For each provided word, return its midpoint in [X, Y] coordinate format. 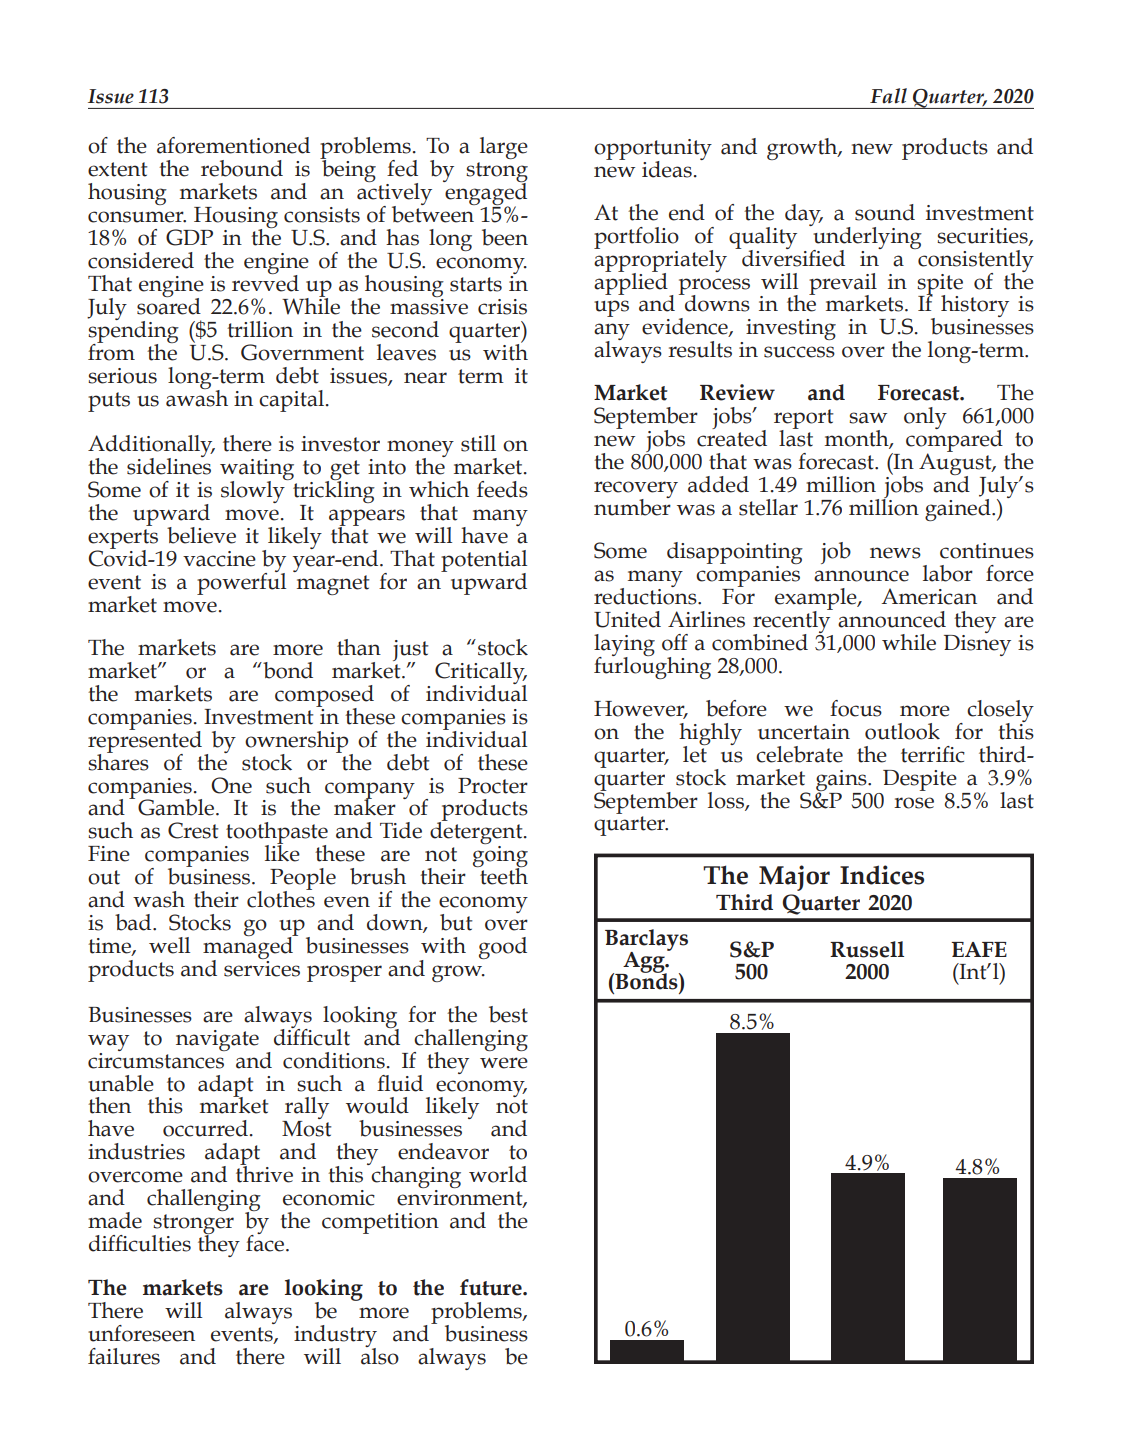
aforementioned [233, 145]
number [632, 506]
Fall [888, 96]
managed [249, 948]
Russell [867, 949]
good [503, 948]
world [498, 1174]
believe [201, 535]
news [895, 553]
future [492, 1287]
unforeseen [141, 1333]
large [504, 148]
